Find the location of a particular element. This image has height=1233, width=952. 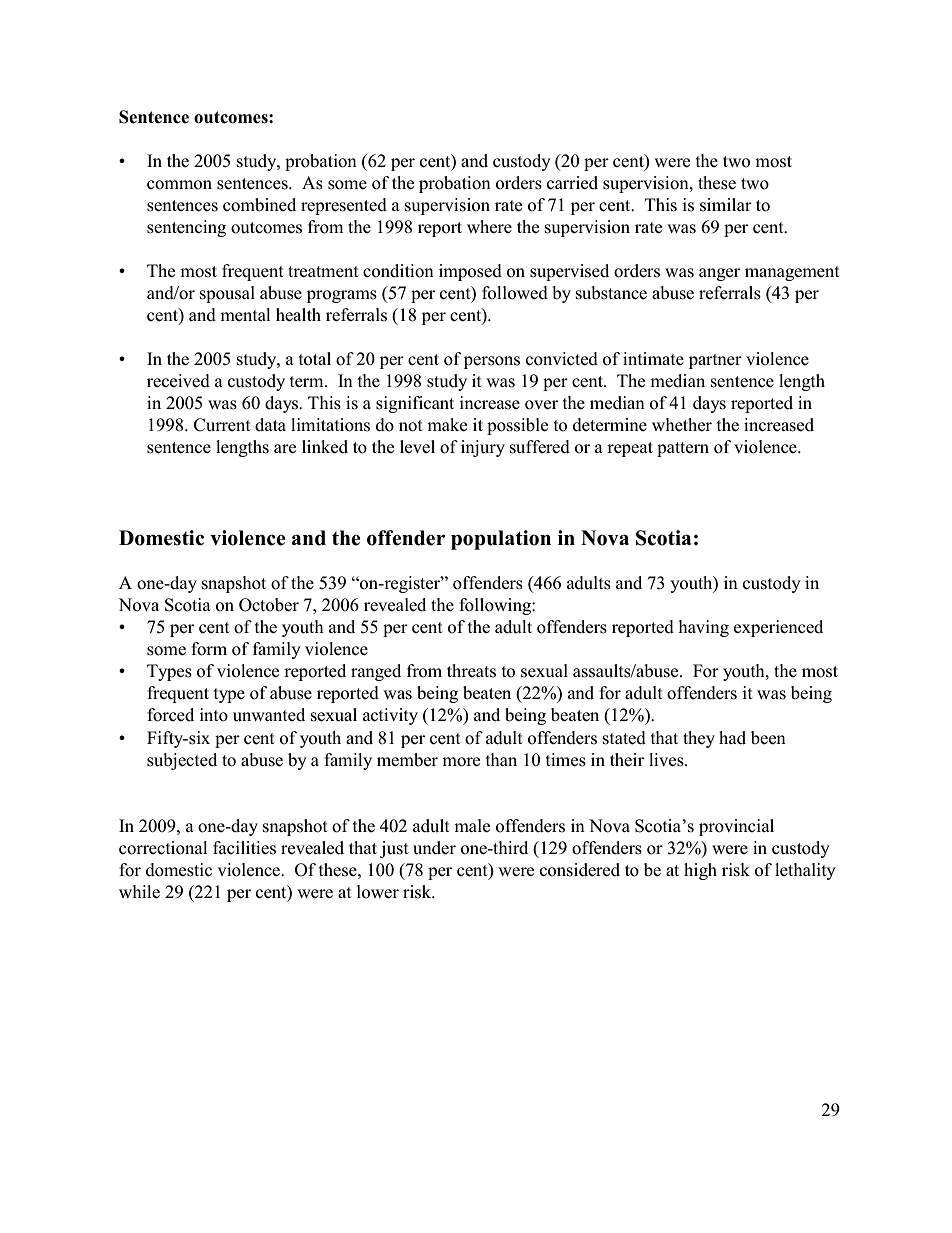

population is located at coordinates (501, 540).
